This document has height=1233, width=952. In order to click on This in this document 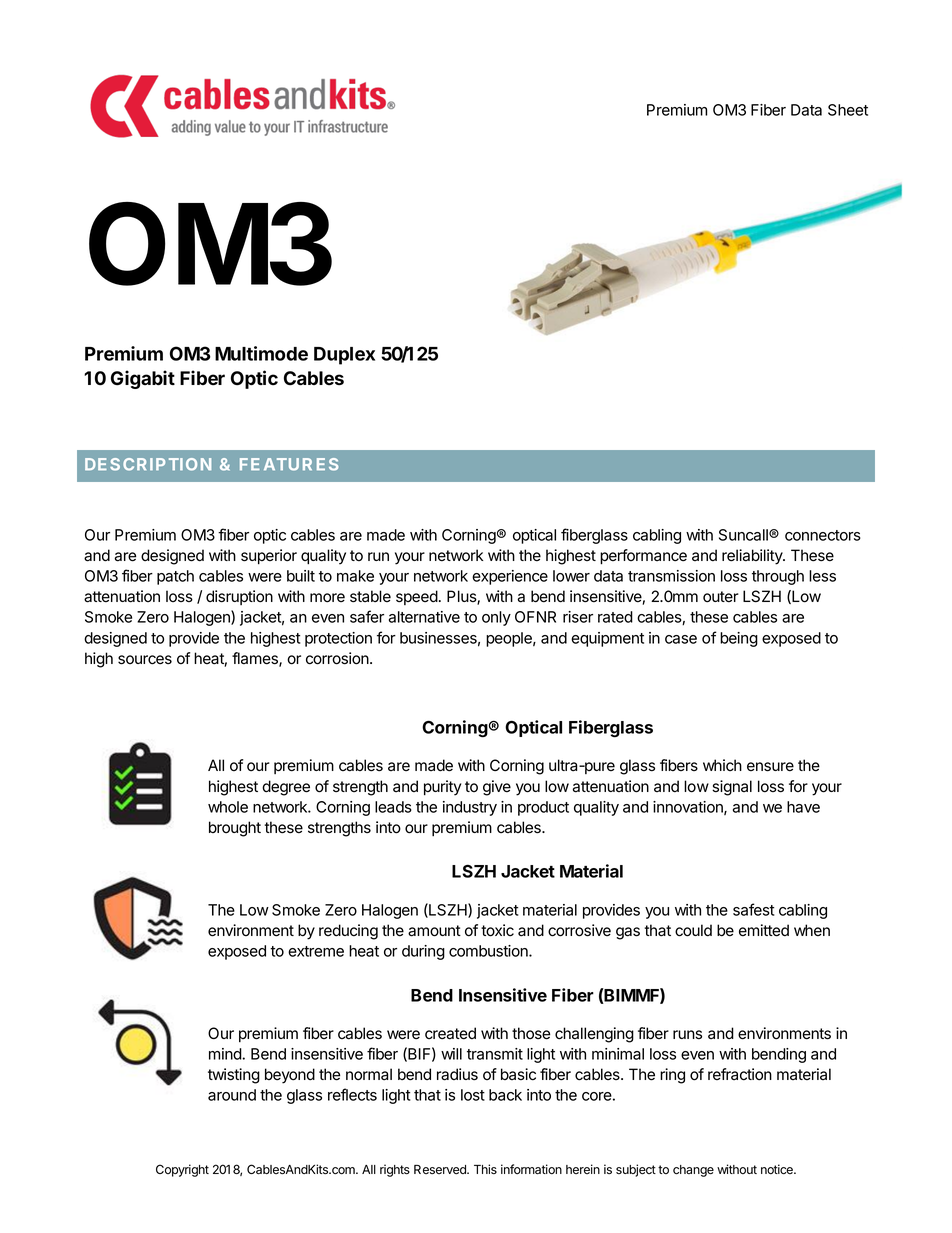, I will do `click(485, 1169)`.
